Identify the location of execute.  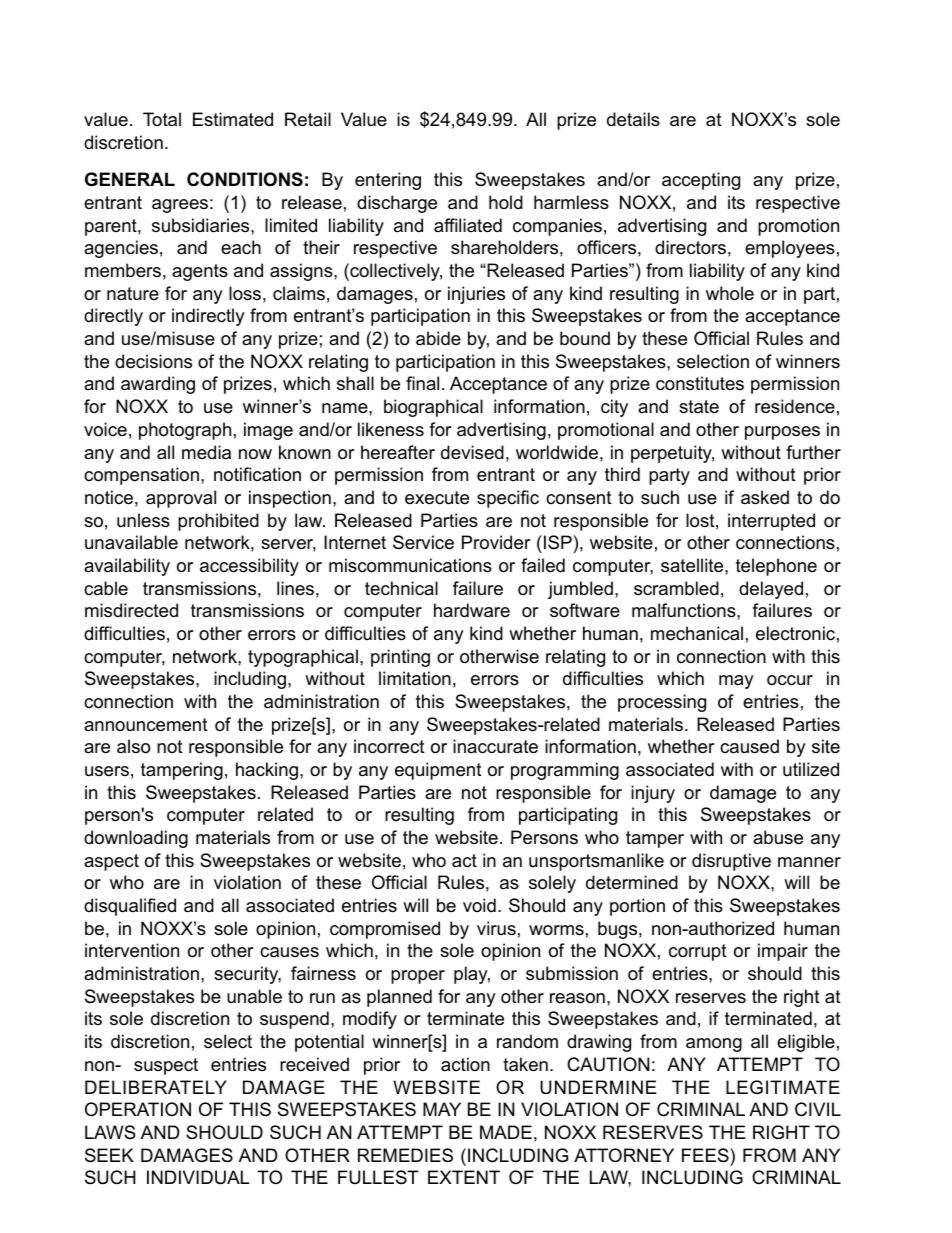
(437, 498).
